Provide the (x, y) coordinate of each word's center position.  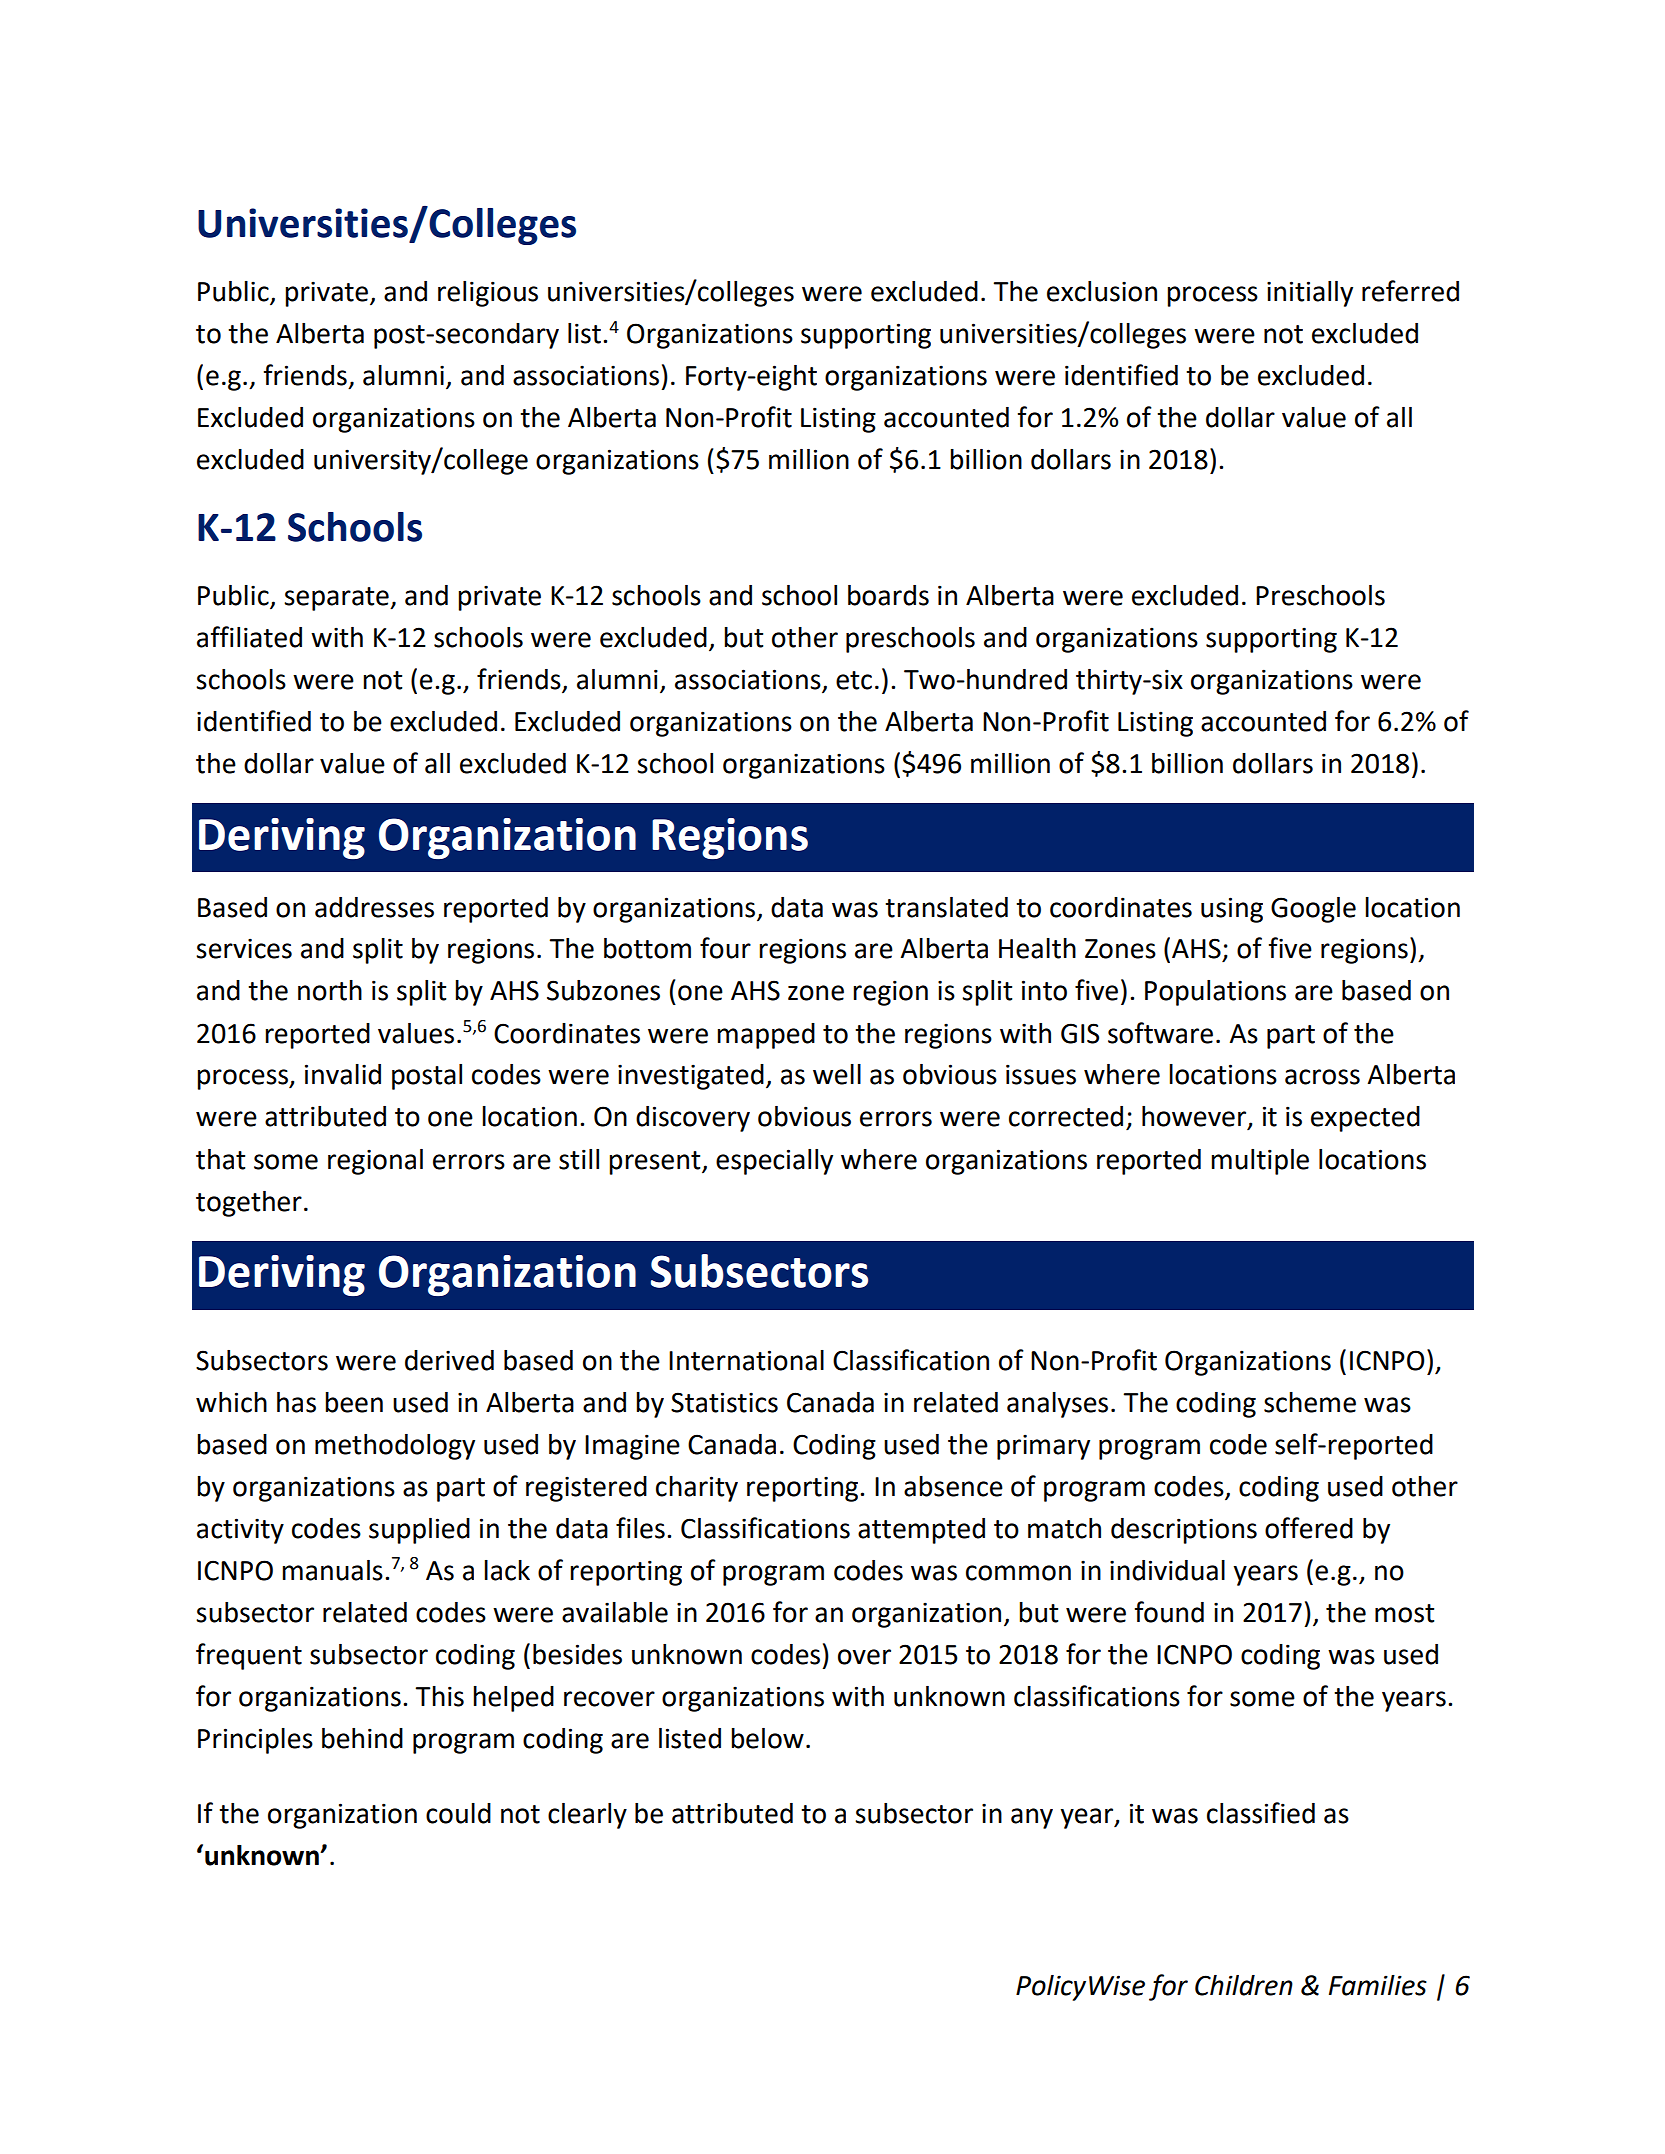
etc (854, 680)
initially (1310, 294)
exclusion (1102, 291)
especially (774, 1162)
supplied (419, 1531)
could (458, 1813)
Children (1244, 1985)
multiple (1260, 1162)
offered (1309, 1528)
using (1232, 910)
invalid (343, 1074)
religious (488, 294)
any (1032, 1818)
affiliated (249, 637)
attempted (921, 1531)
